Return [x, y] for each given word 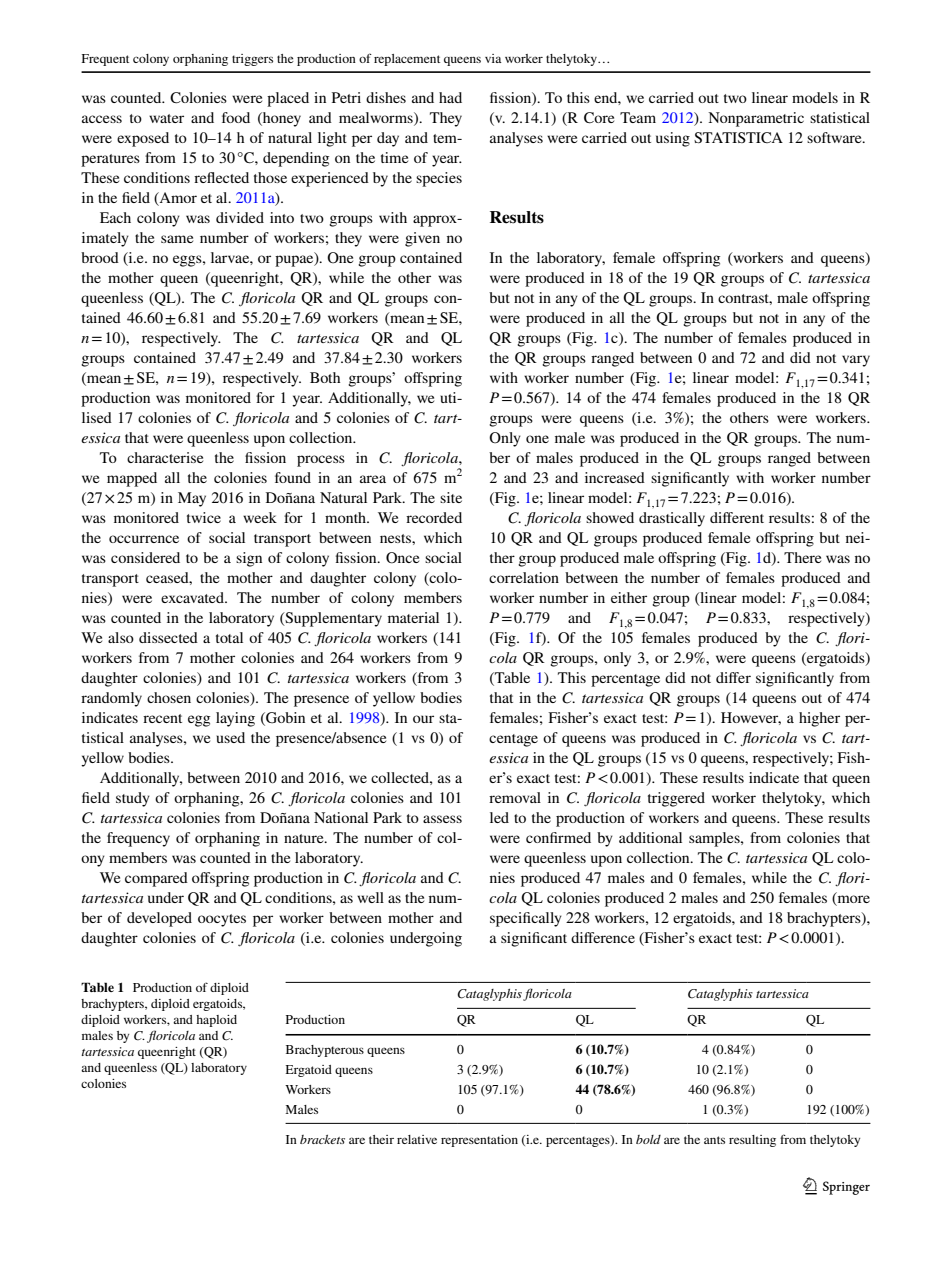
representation [479, 1141]
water [166, 118]
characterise [165, 457]
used [230, 737]
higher [819, 719]
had [450, 97]
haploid [216, 1021]
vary [856, 361]
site [451, 497]
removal [515, 797]
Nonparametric [756, 119]
